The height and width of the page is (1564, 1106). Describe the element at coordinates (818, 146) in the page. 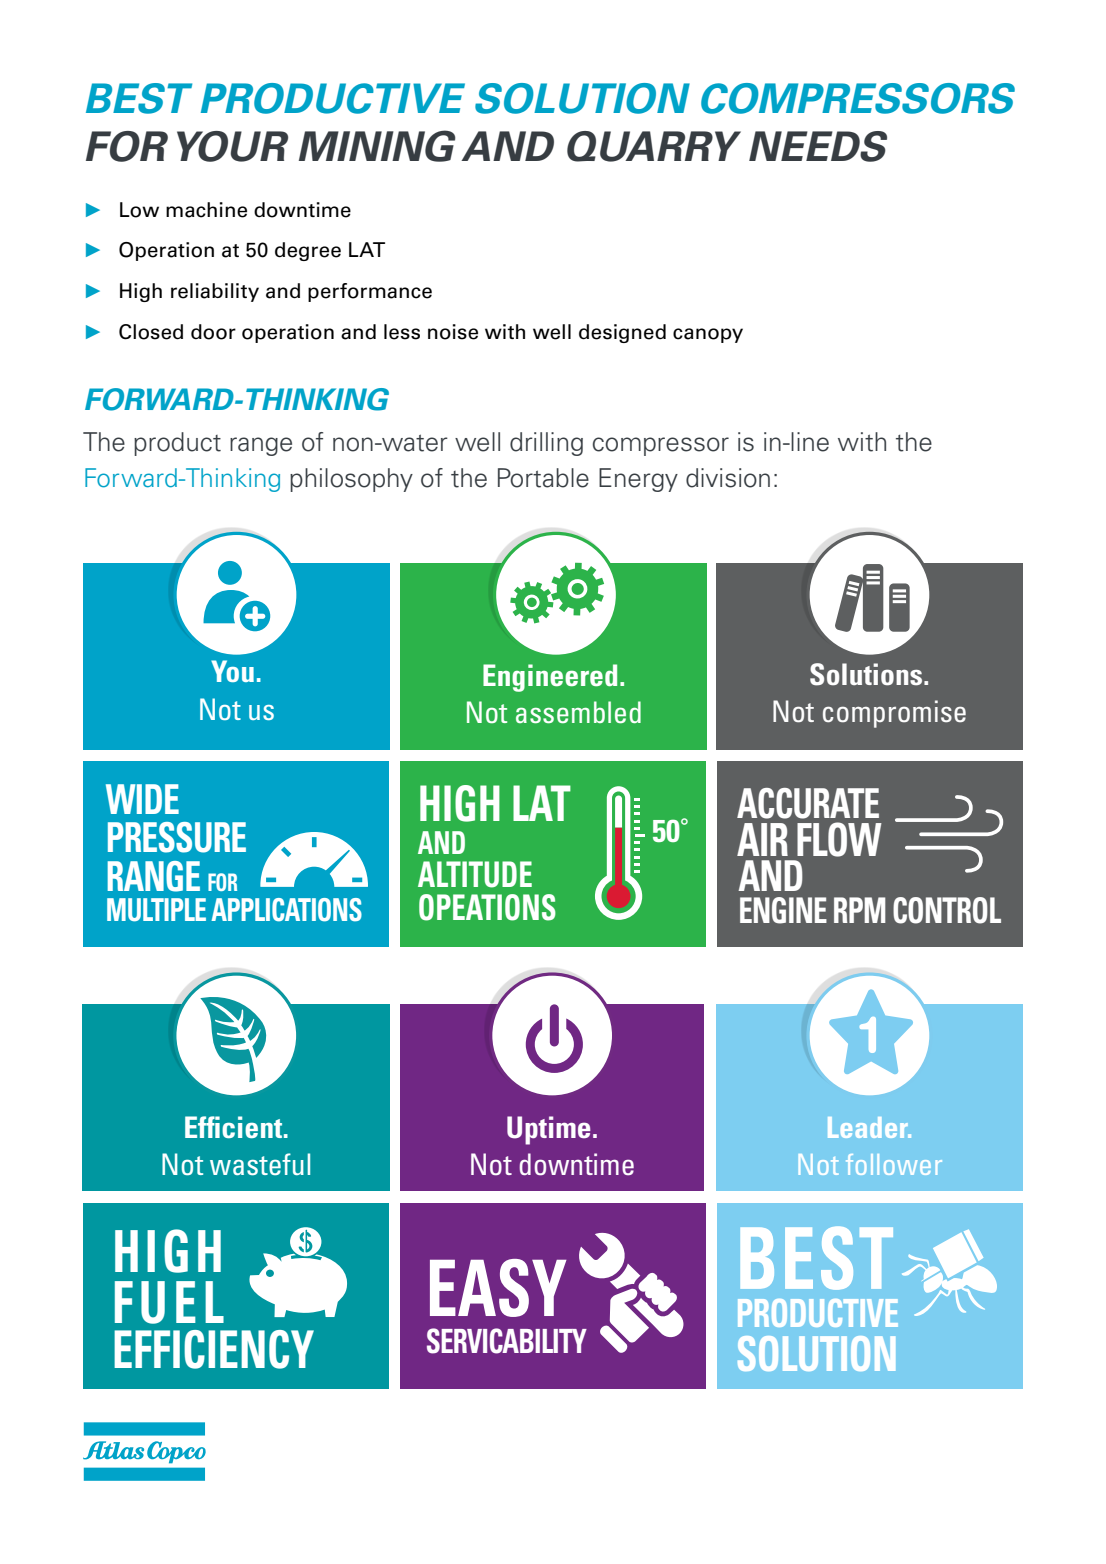

I see `NEEDS` at that location.
